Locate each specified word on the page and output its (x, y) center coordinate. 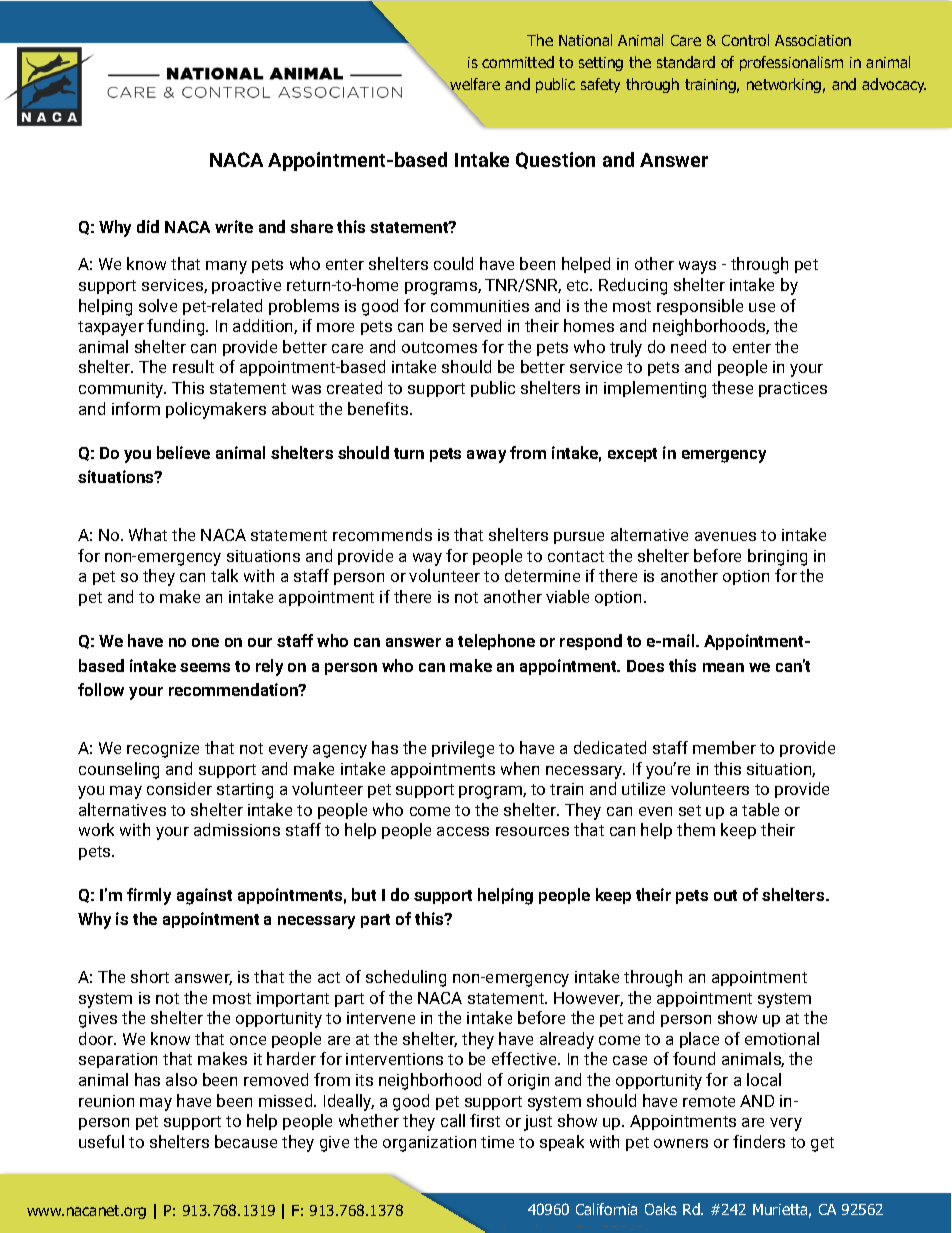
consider (179, 788)
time (497, 1142)
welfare (474, 85)
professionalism (791, 63)
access (463, 831)
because (246, 1141)
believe (183, 452)
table (760, 809)
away (486, 456)
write (234, 226)
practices (793, 389)
